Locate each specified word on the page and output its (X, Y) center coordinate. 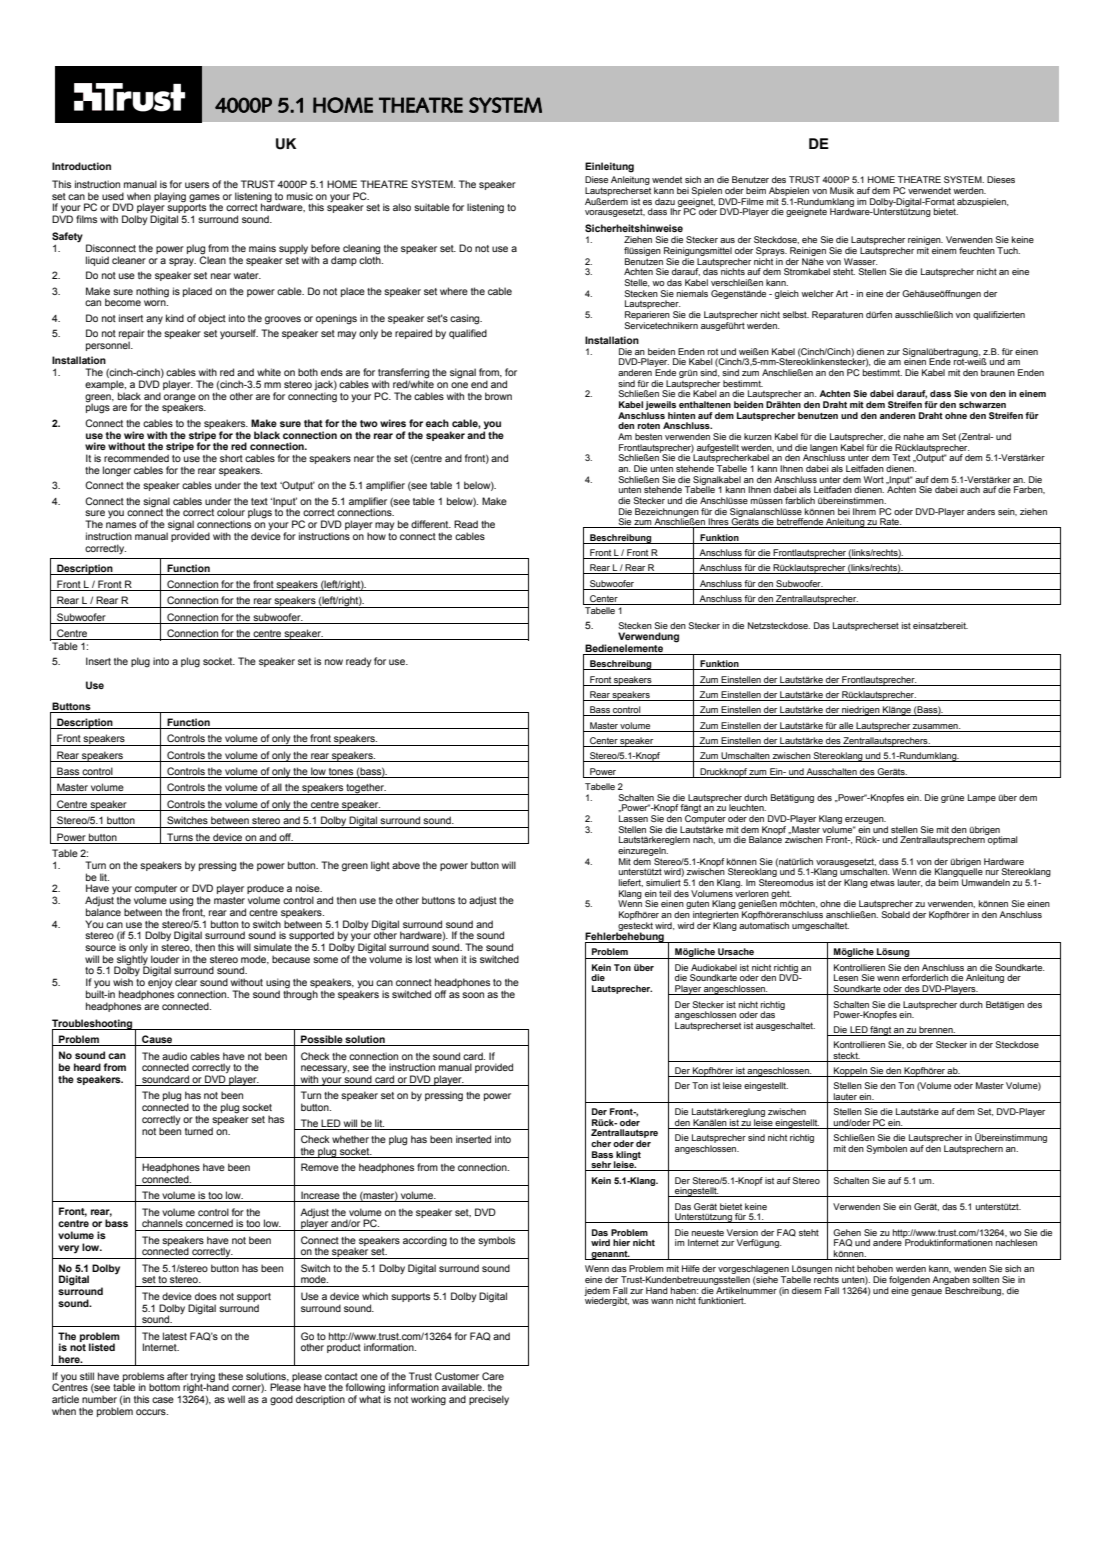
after (177, 1376)
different (431, 524)
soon (473, 995)
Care (493, 1376)
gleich (787, 294)
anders (981, 511)
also (402, 207)
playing (170, 197)
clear (186, 982)
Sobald (895, 914)
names (121, 525)
